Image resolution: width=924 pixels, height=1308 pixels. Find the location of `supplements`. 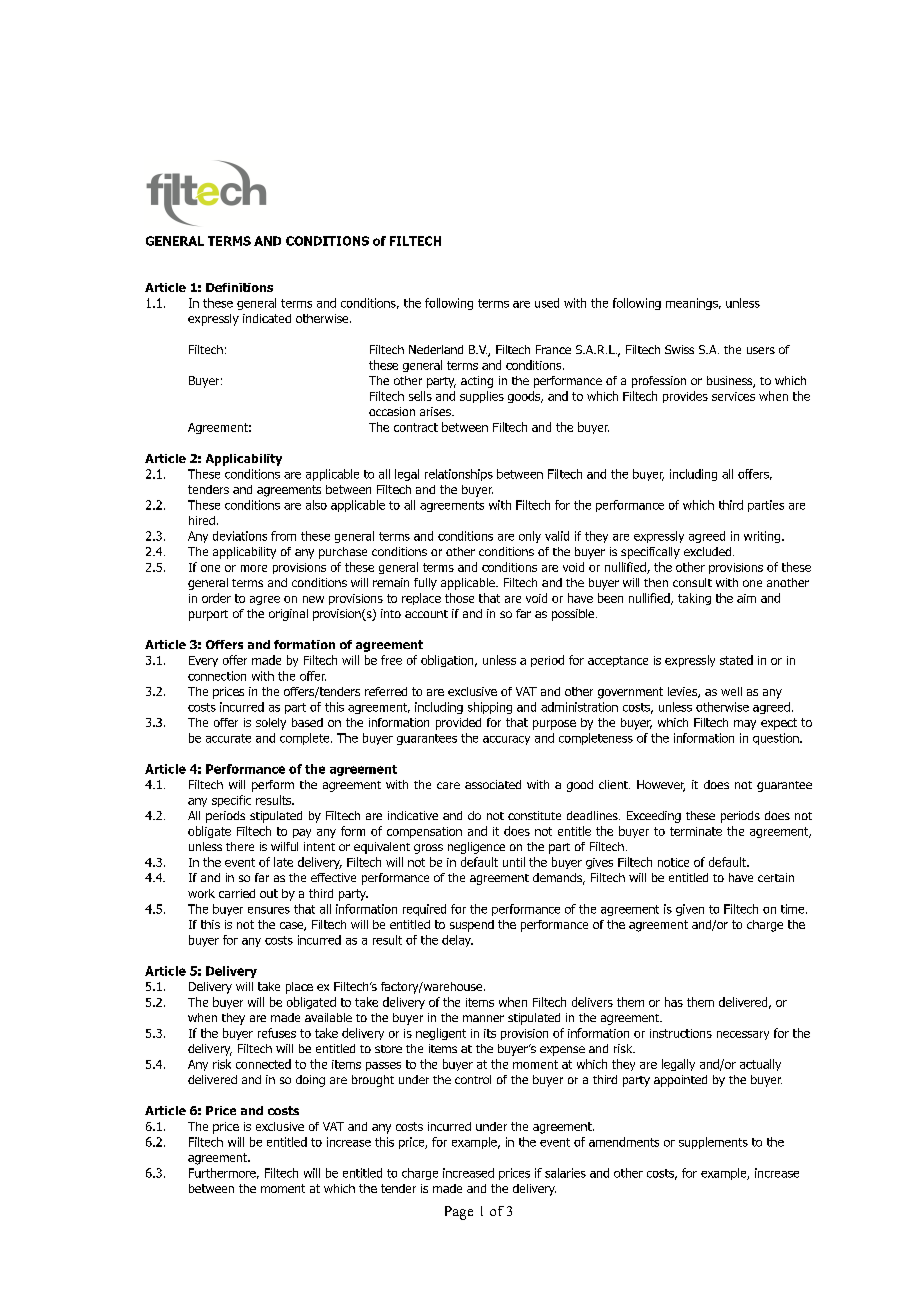

supplements is located at coordinates (713, 1143).
